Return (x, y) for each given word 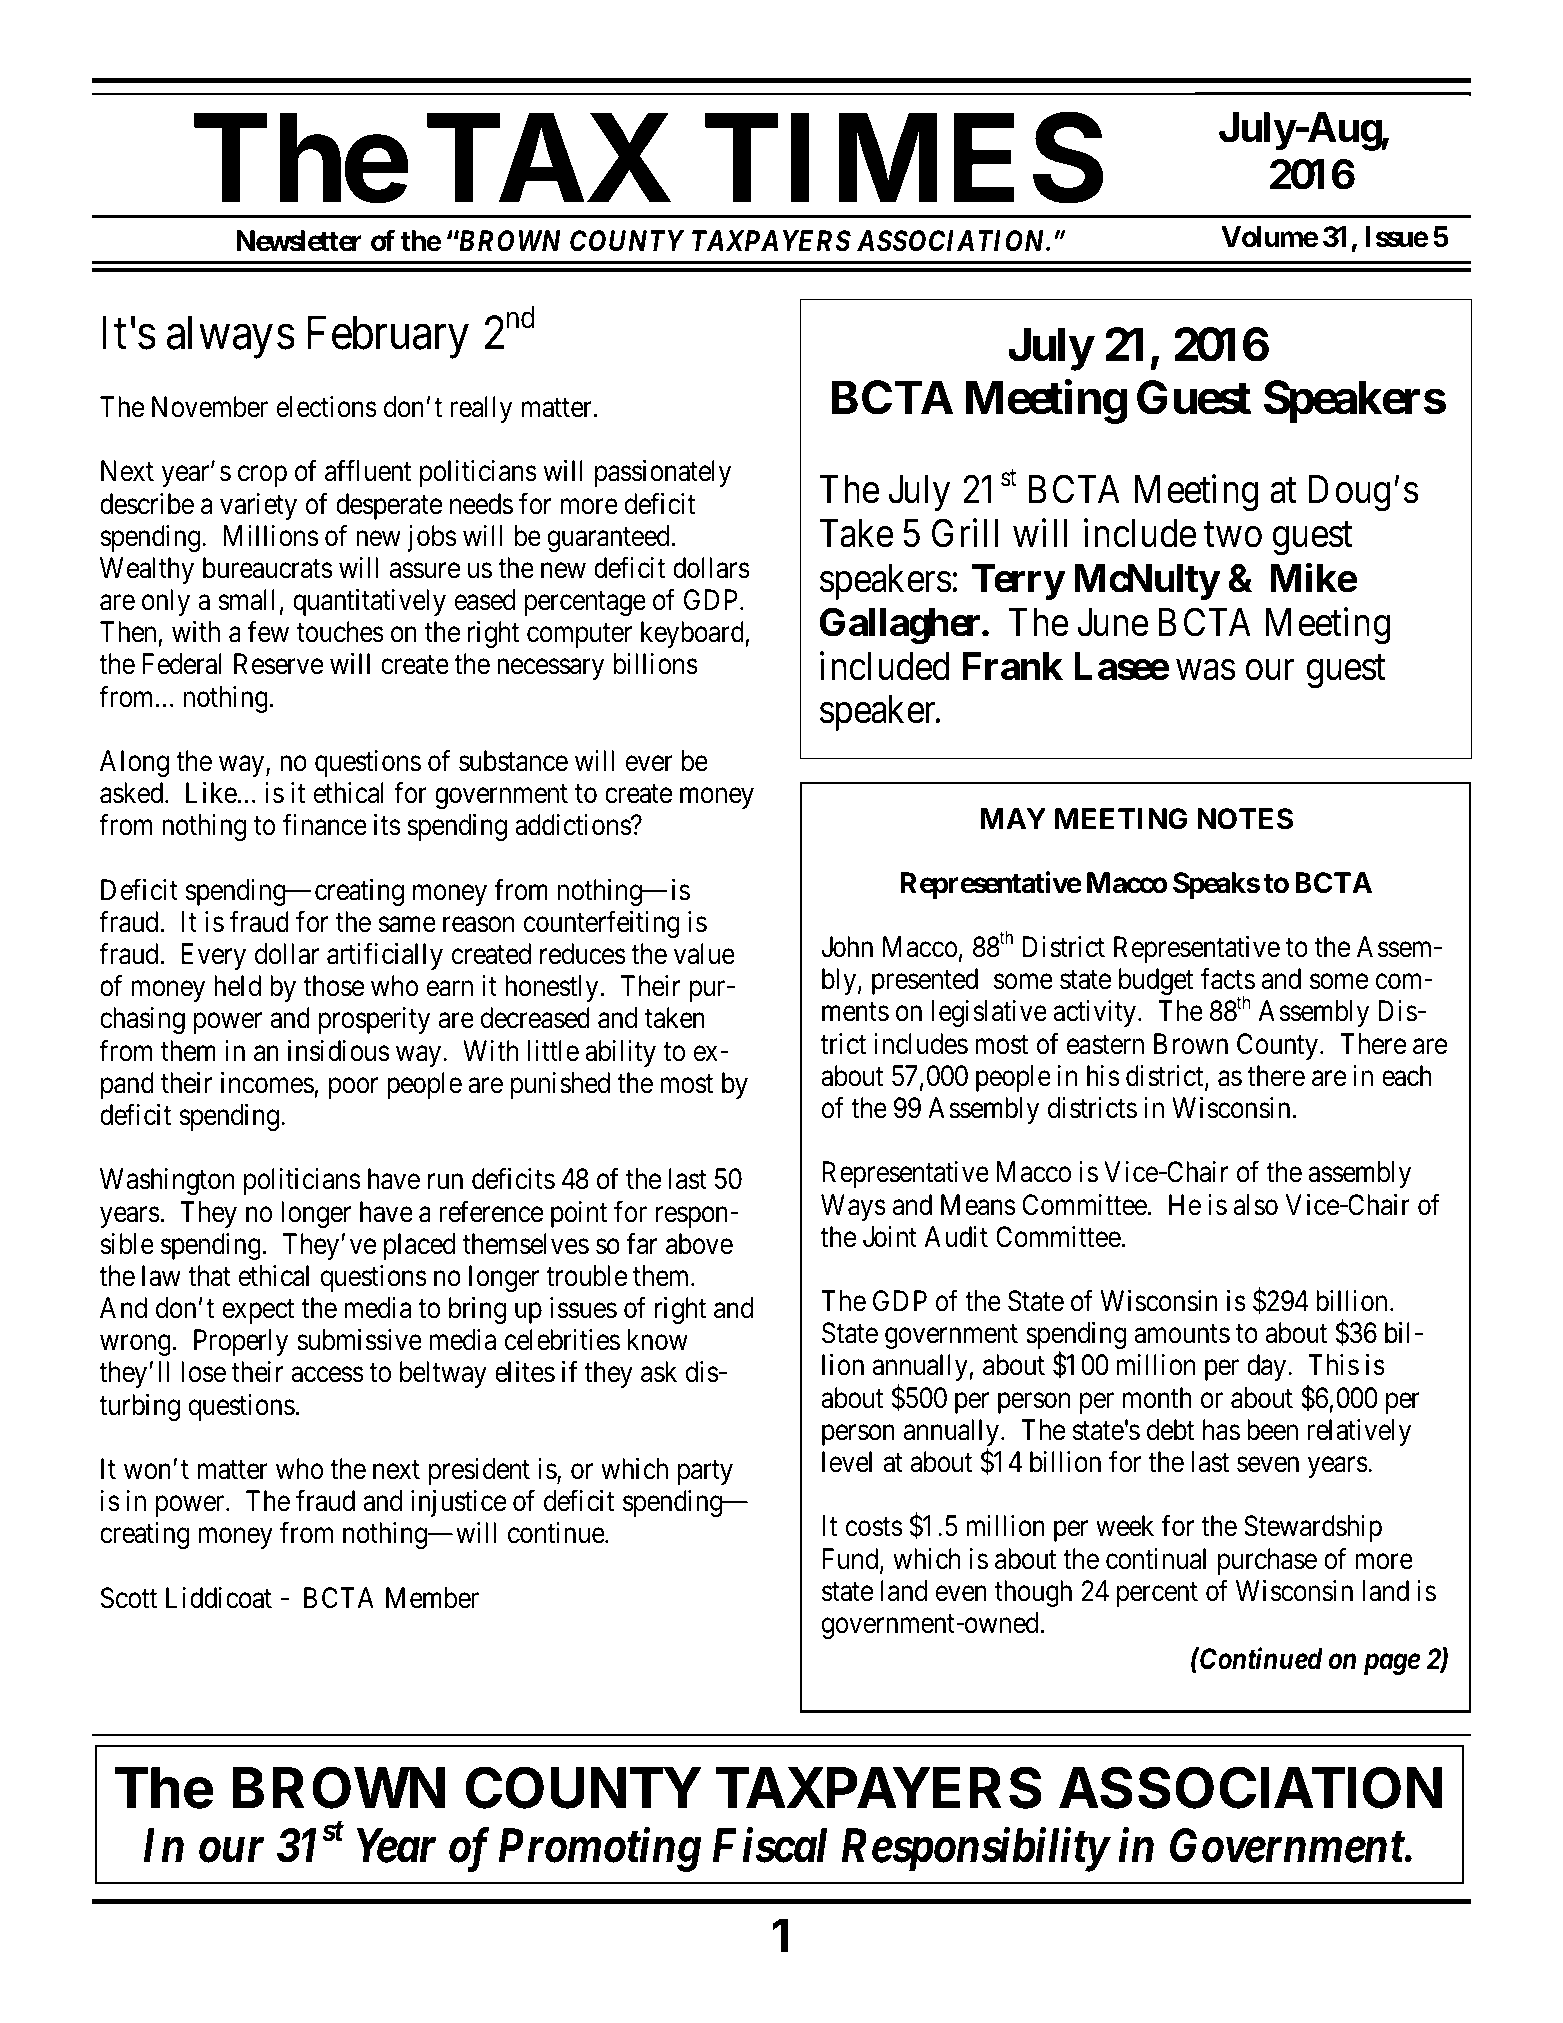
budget (1156, 981)
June (1112, 622)
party (705, 1473)
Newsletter (299, 241)
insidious (338, 1051)
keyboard (693, 634)
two (1233, 535)
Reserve (278, 664)
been (1272, 1430)
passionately (663, 473)
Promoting (600, 1850)
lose (203, 1372)
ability (620, 1053)
